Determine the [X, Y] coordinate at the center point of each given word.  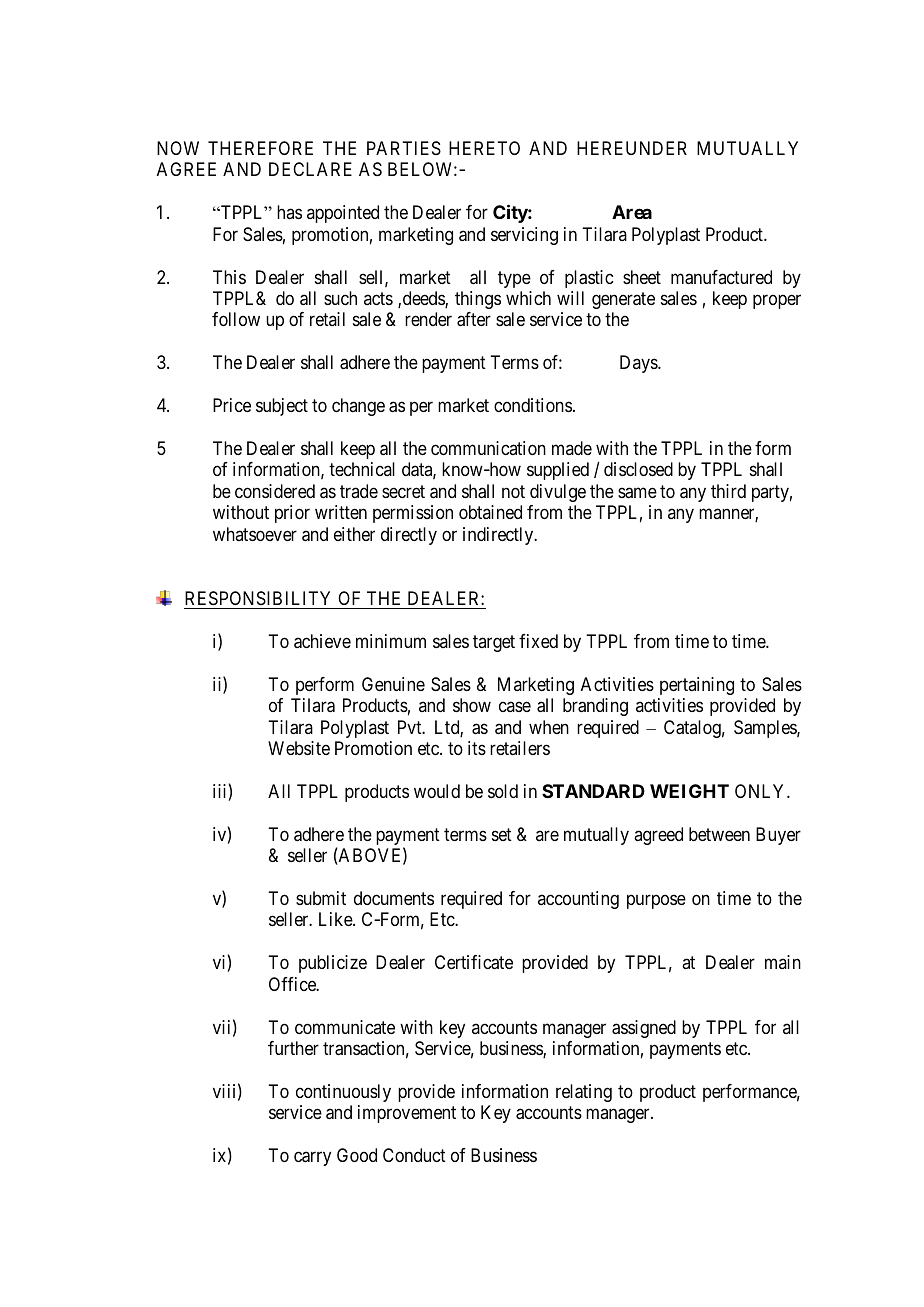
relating [584, 1093]
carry [312, 1159]
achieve [322, 641]
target [494, 643]
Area [632, 212]
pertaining [697, 686]
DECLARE [310, 169]
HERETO [484, 148]
